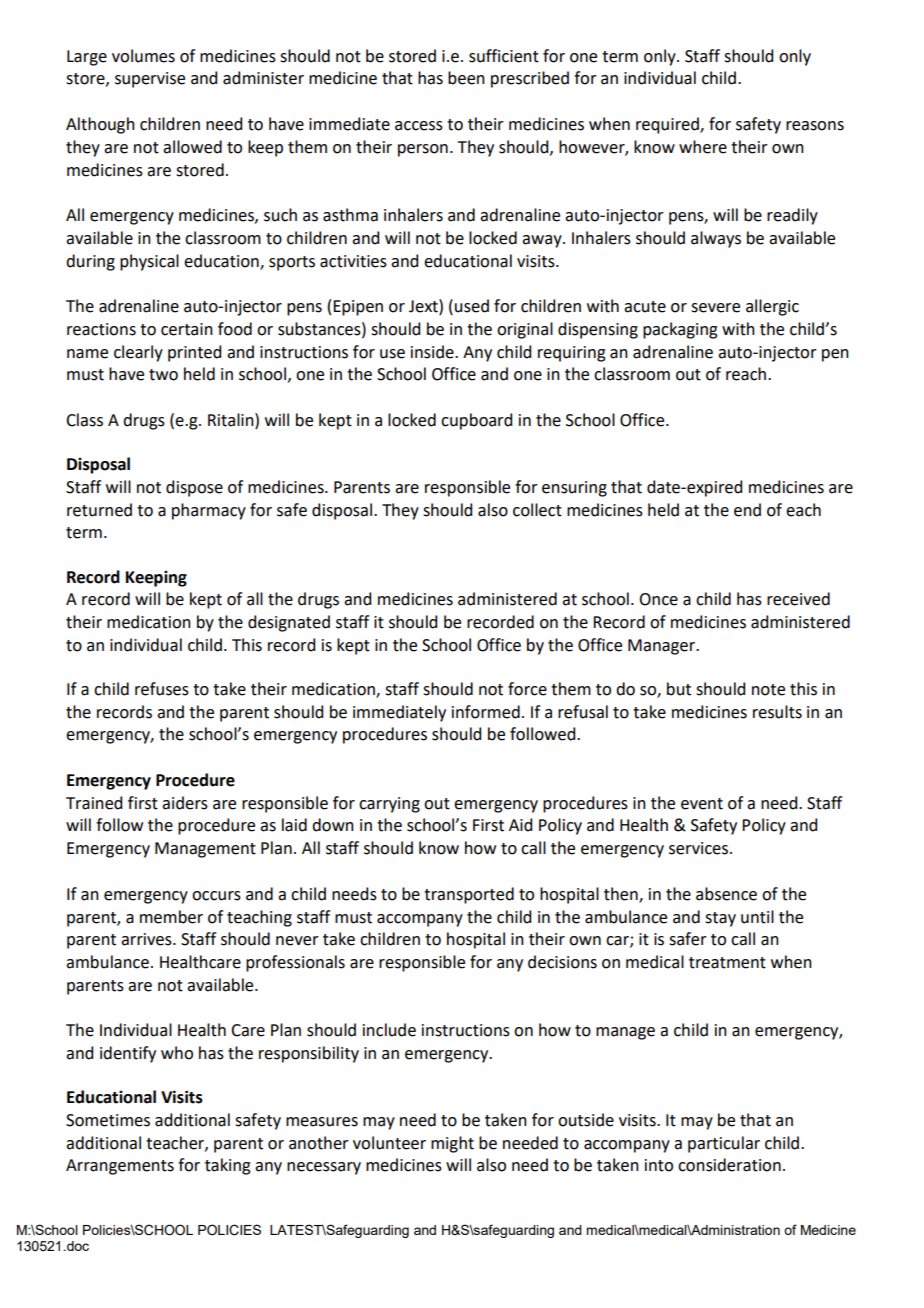 The height and width of the page is (1308, 924). Describe the element at coordinates (724, 1144) in the page. I see `particular` at that location.
